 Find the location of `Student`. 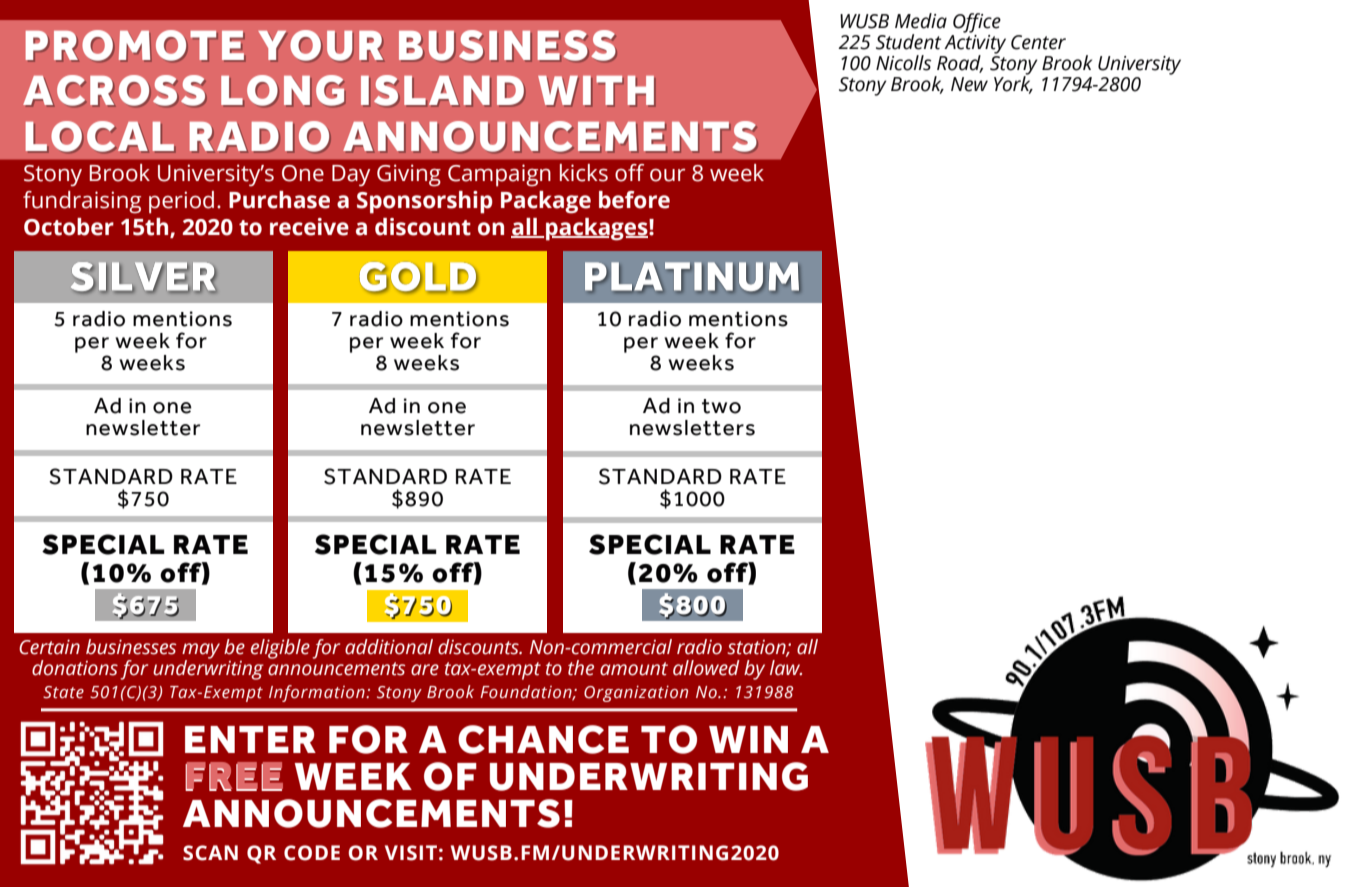

Student is located at coordinates (908, 42).
